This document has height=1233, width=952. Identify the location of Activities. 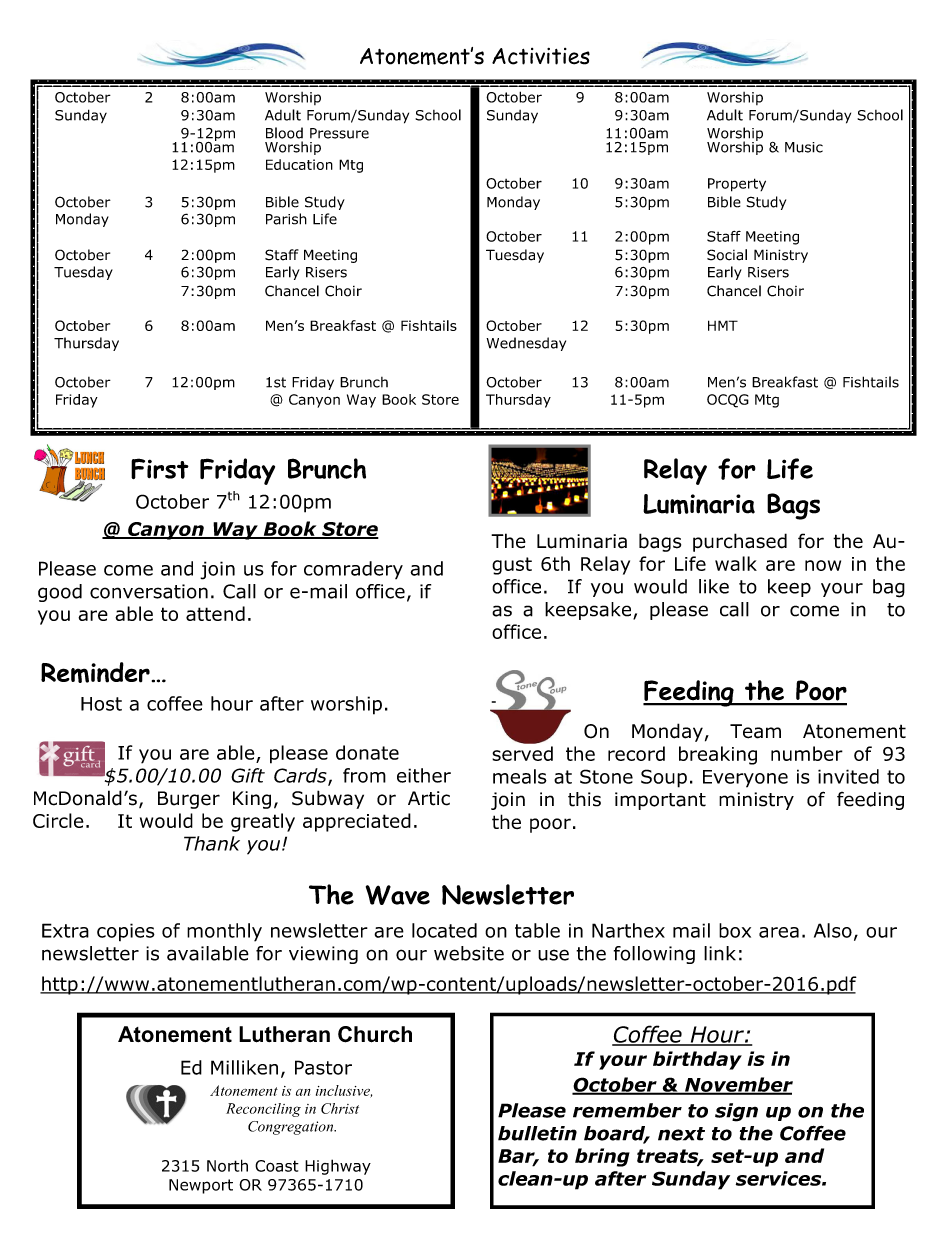
(541, 56).
